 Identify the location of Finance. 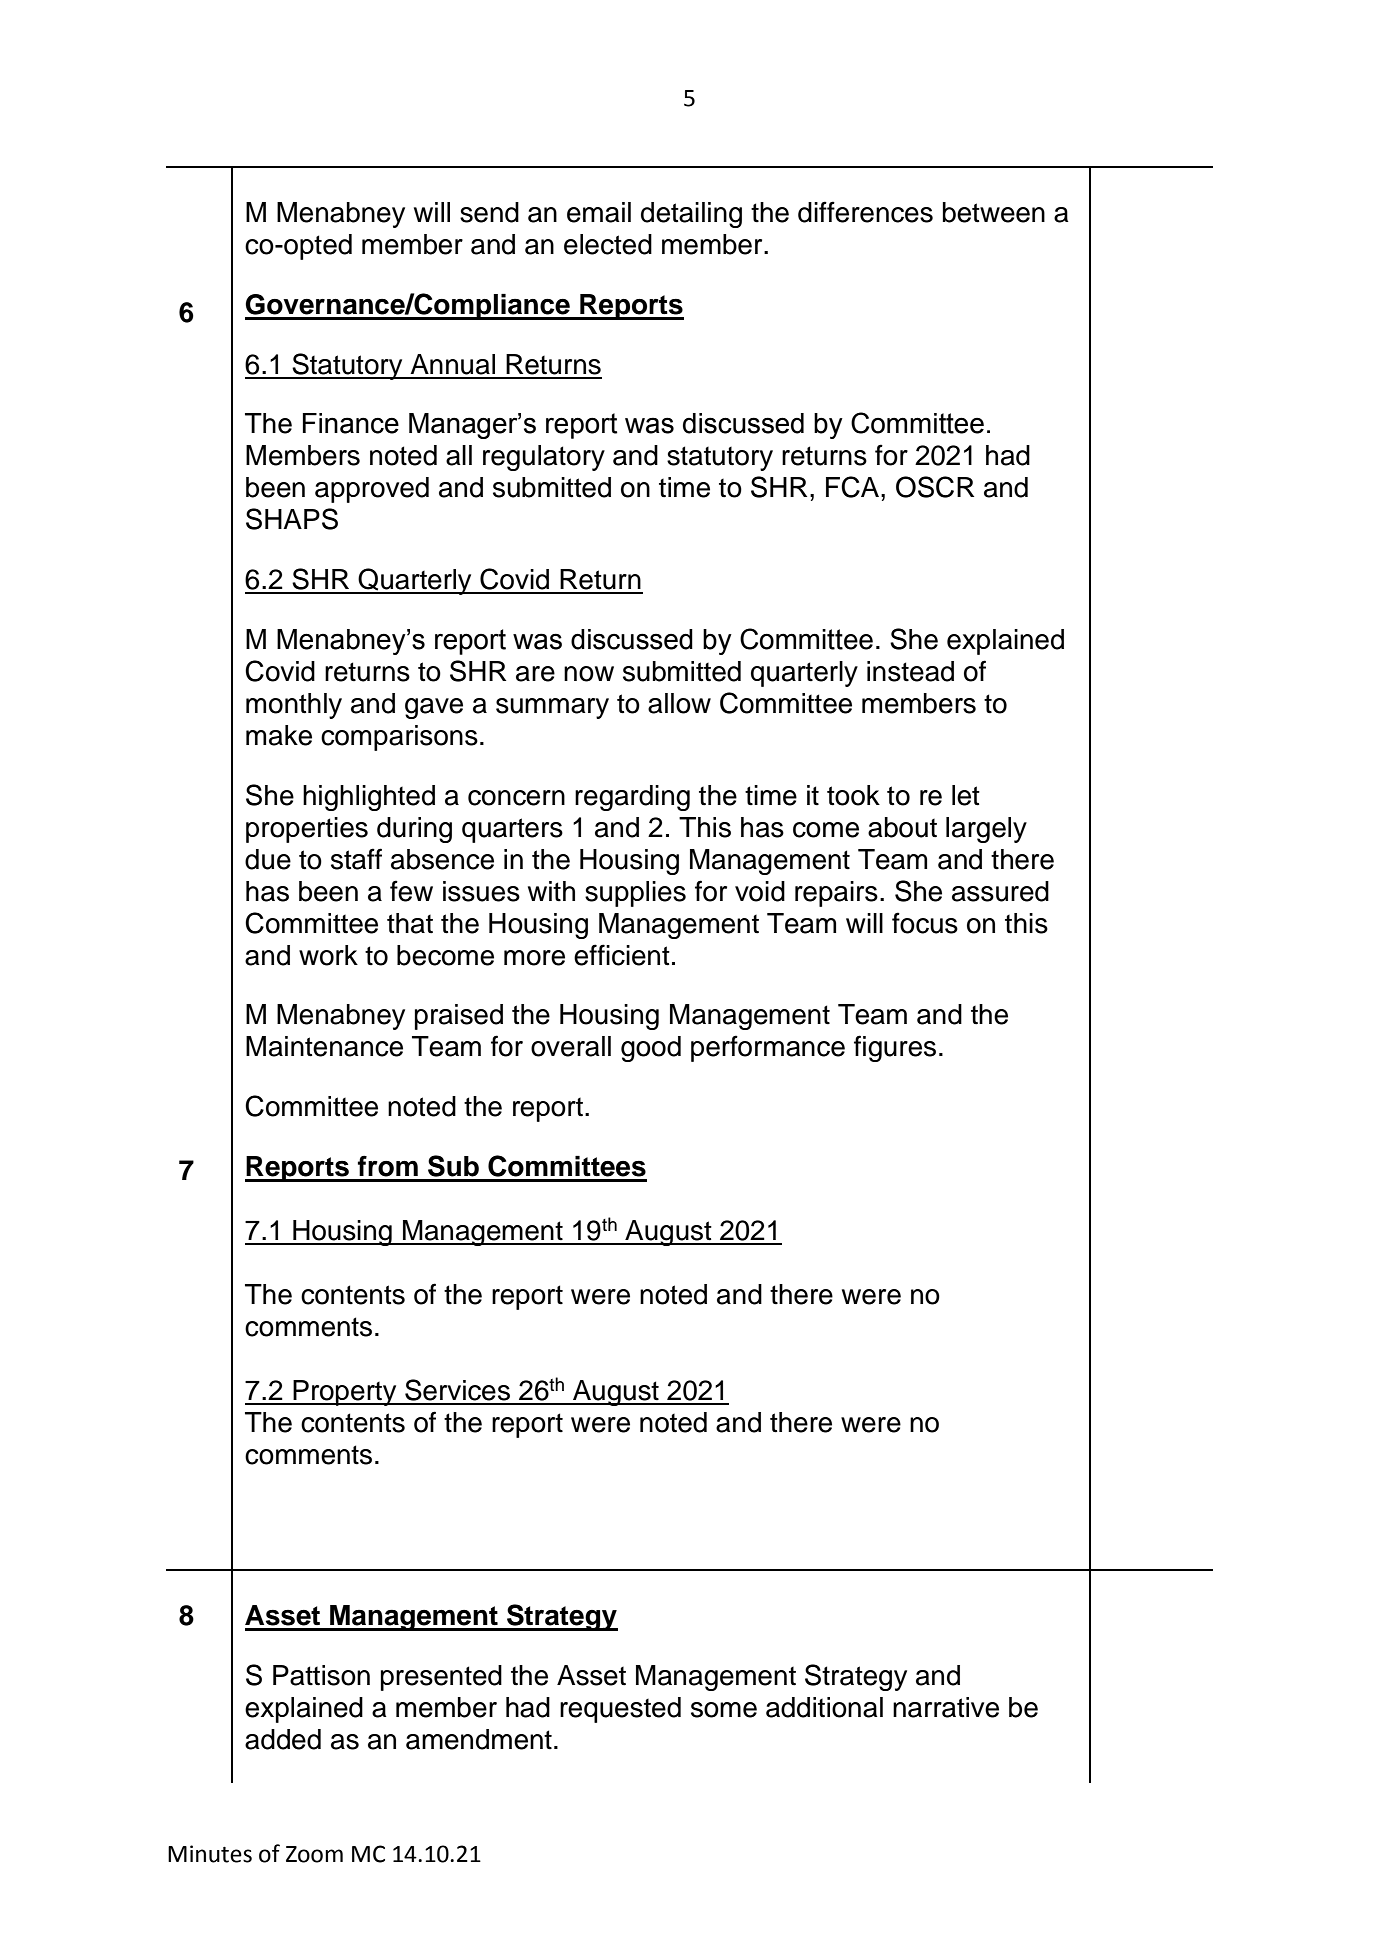
(351, 423).
